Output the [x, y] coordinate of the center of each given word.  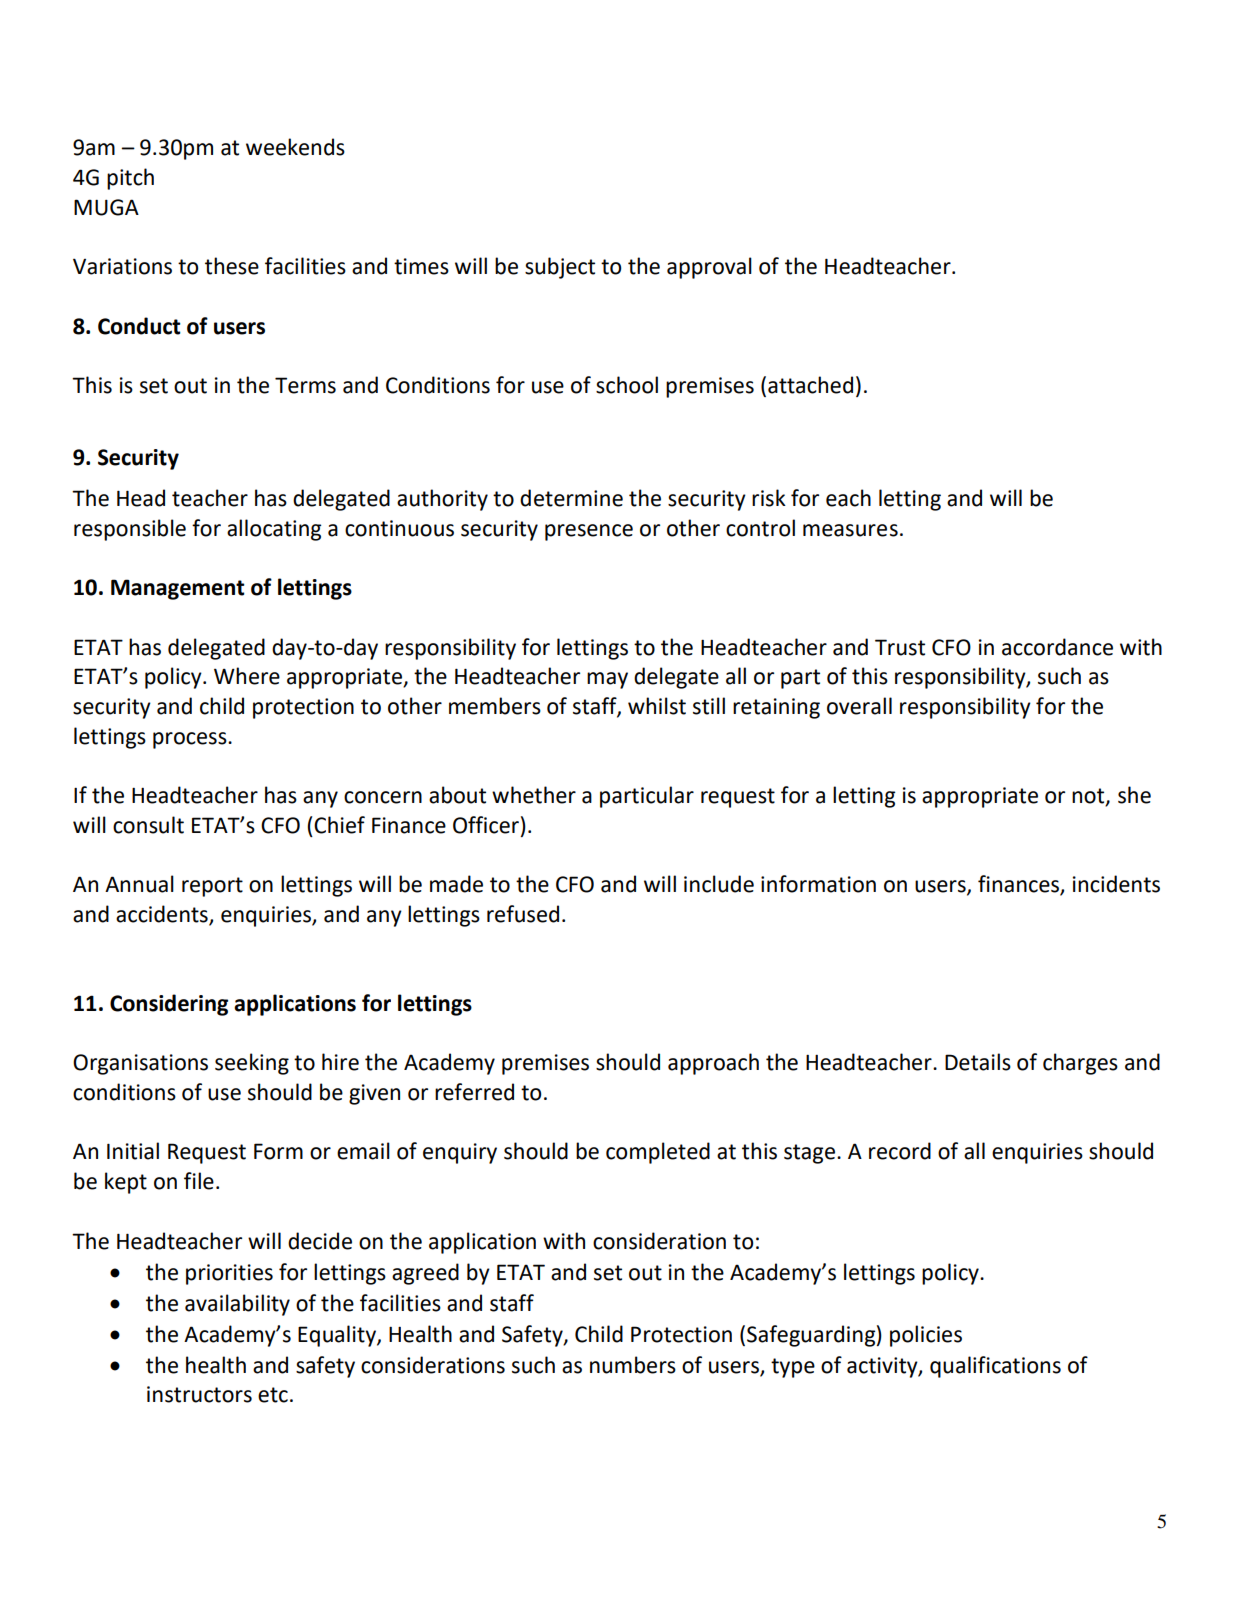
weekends [295, 147]
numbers [633, 1365]
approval [709, 268]
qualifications [995, 1367]
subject [560, 268]
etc [273, 1395]
